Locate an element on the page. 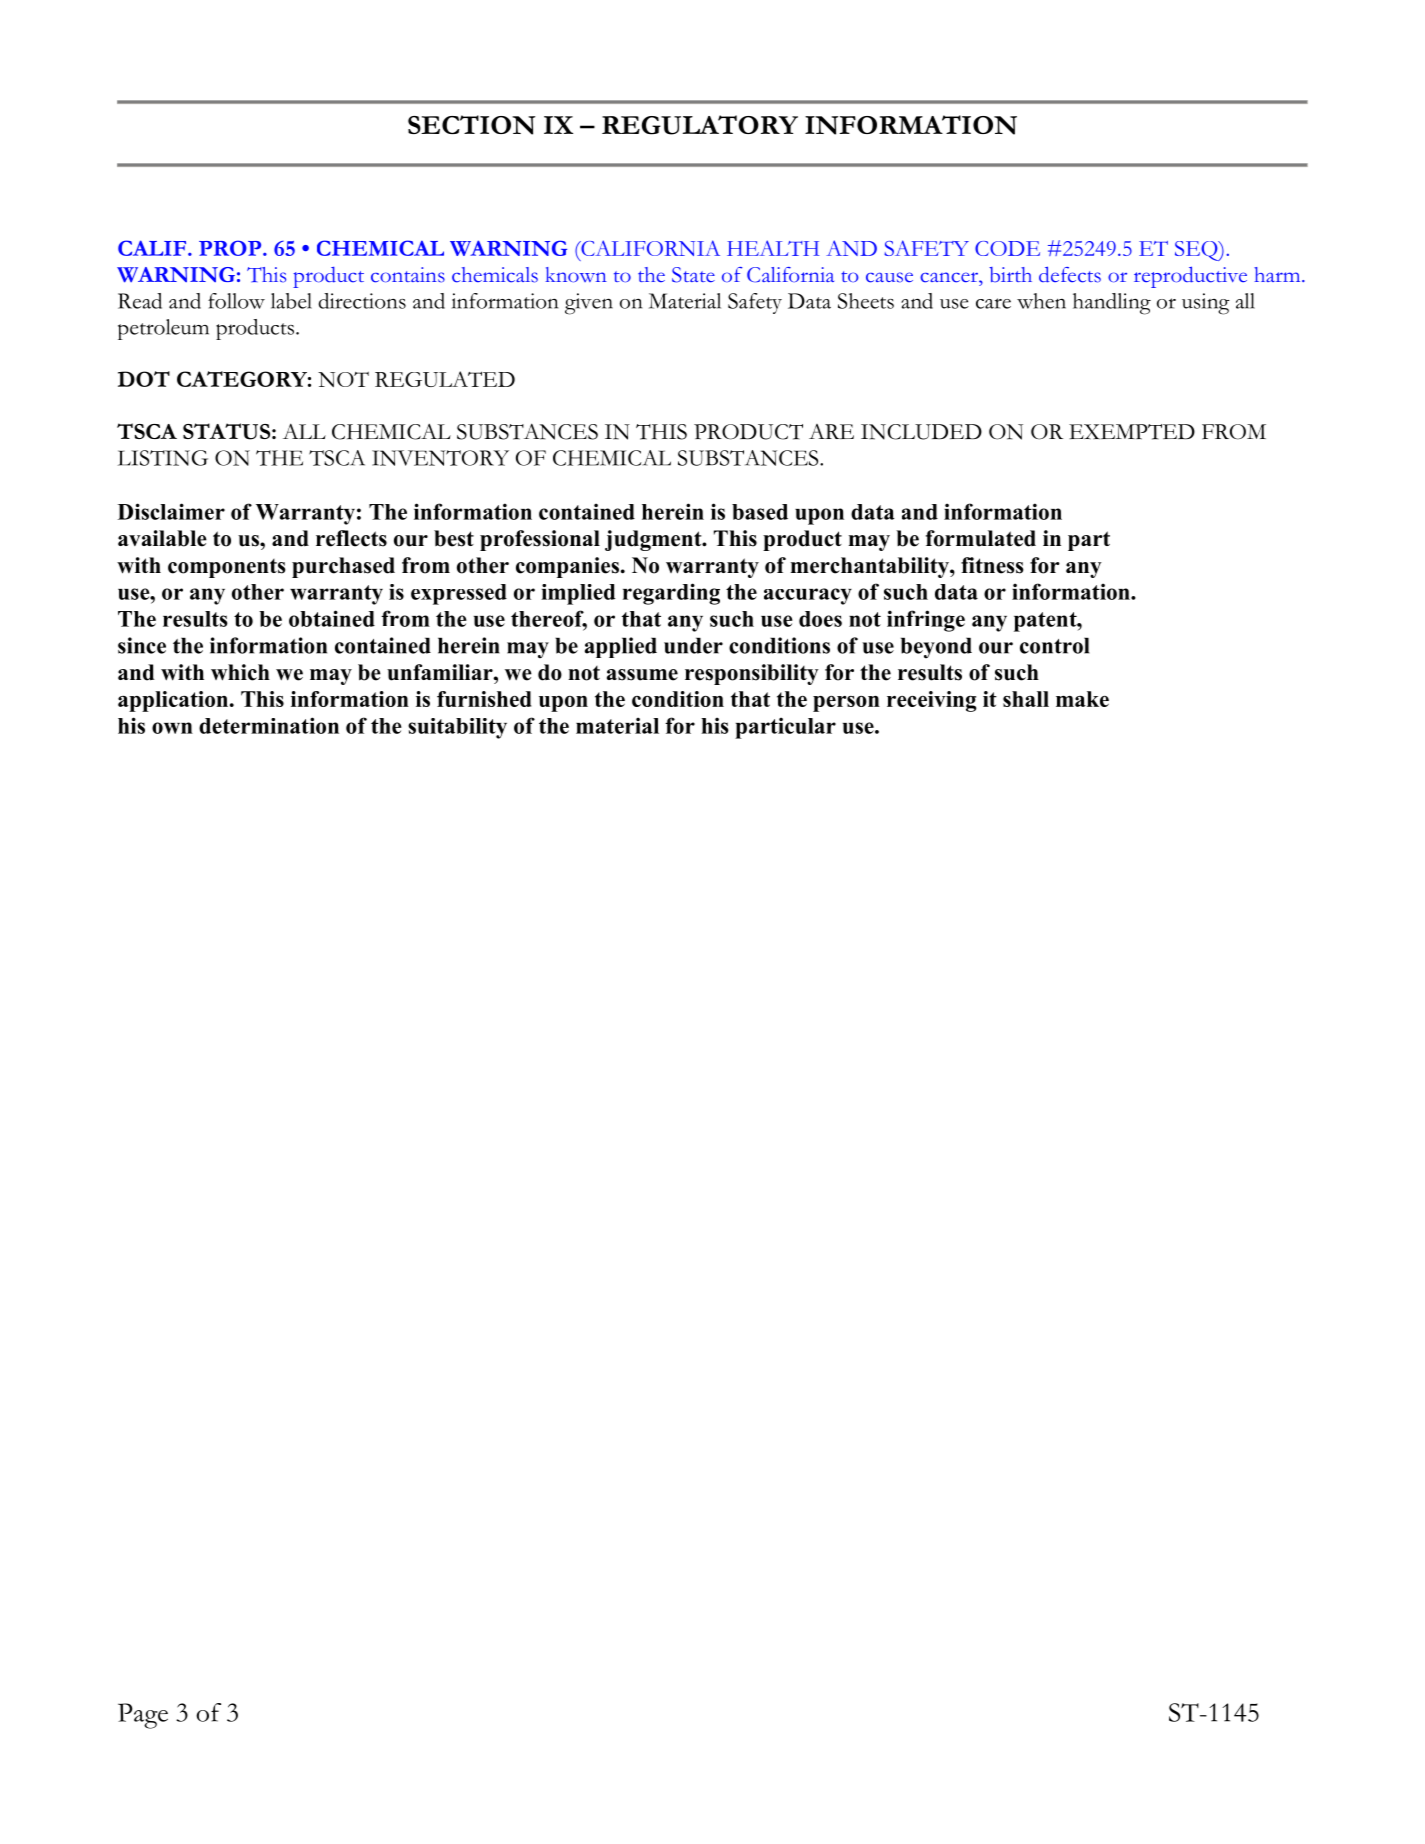 The width and height of the image is (1425, 1844). make is located at coordinates (1082, 699).
